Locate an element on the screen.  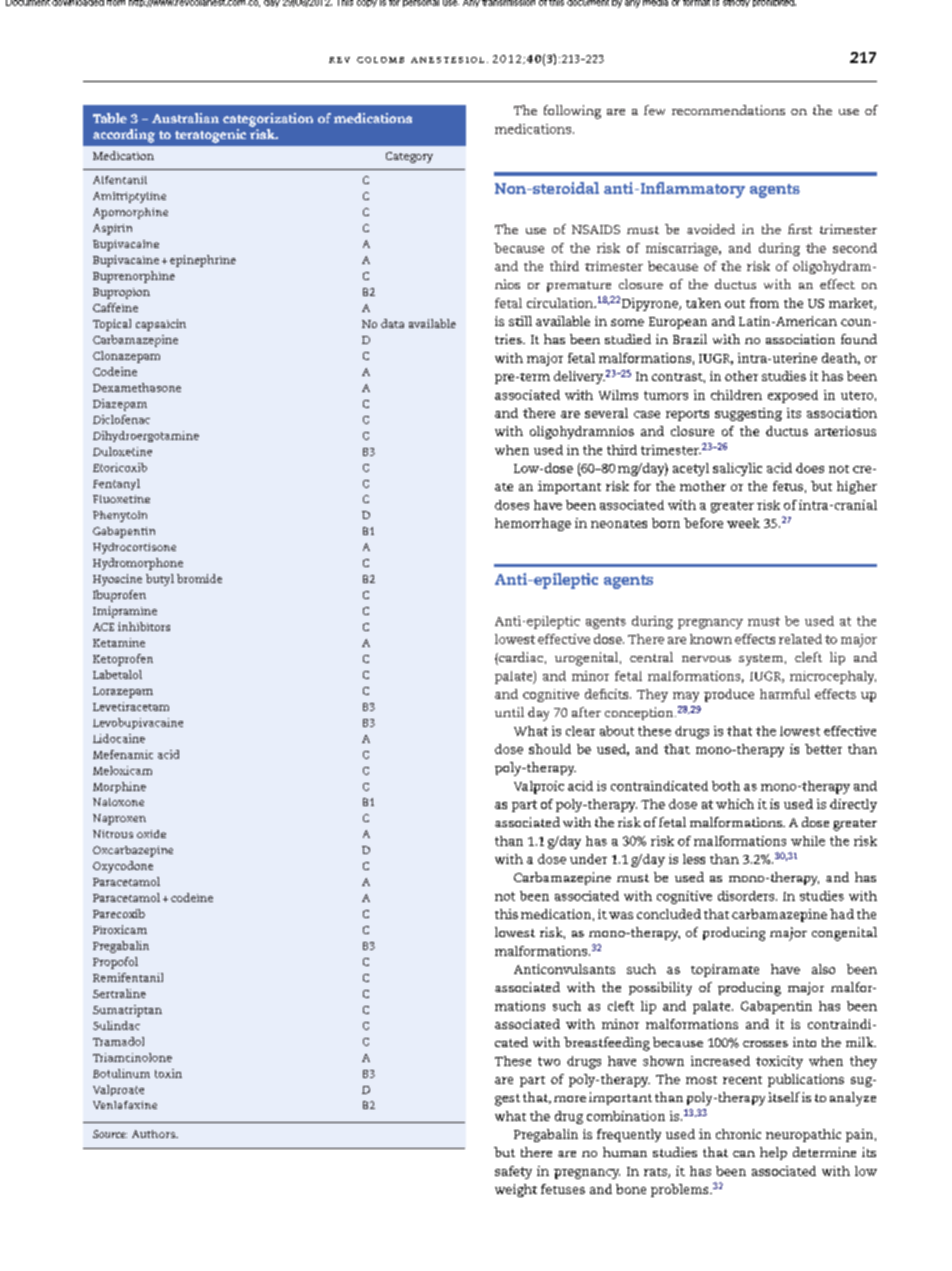
Fluoxetine is located at coordinates (121, 499).
